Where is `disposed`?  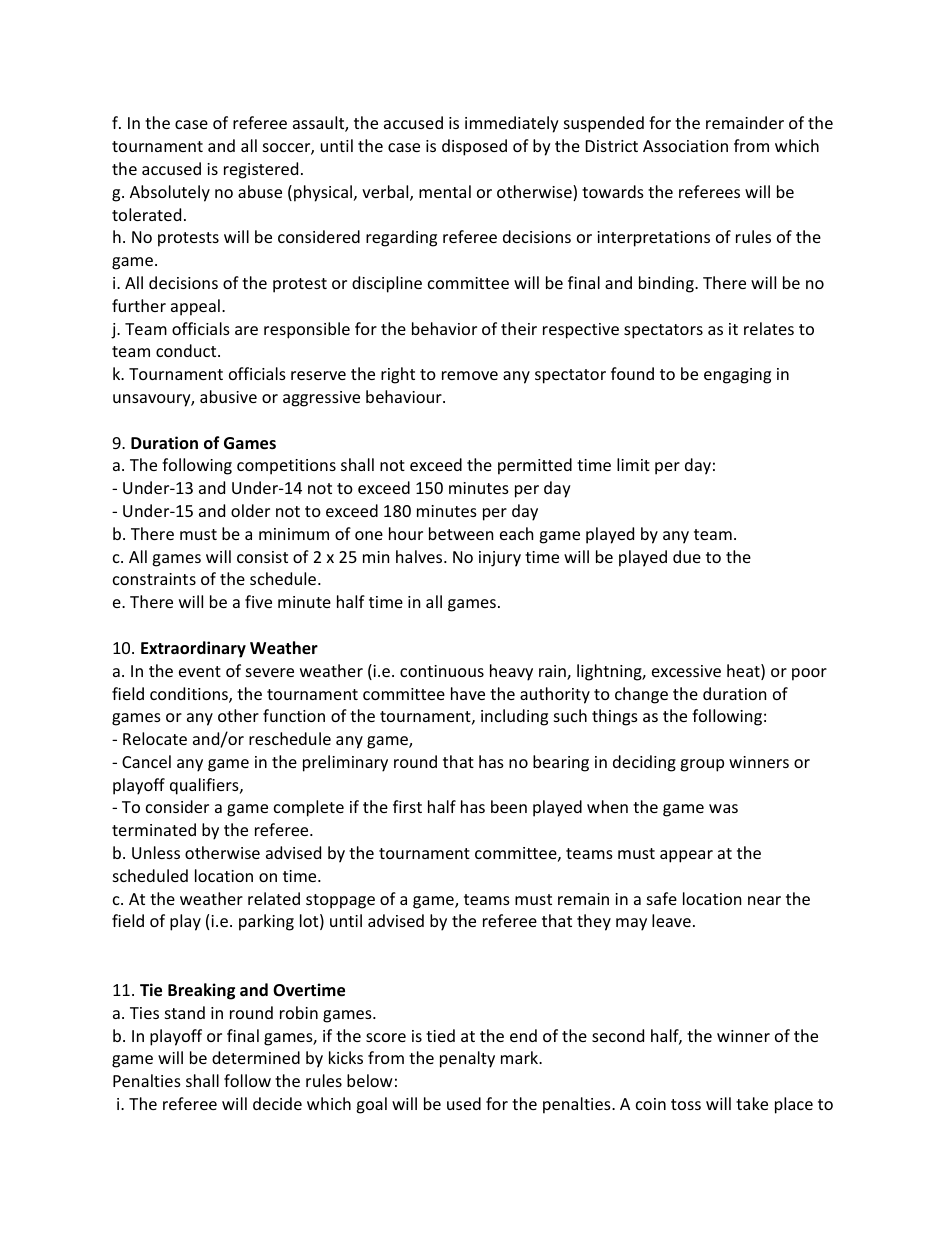
disposed is located at coordinates (474, 147).
